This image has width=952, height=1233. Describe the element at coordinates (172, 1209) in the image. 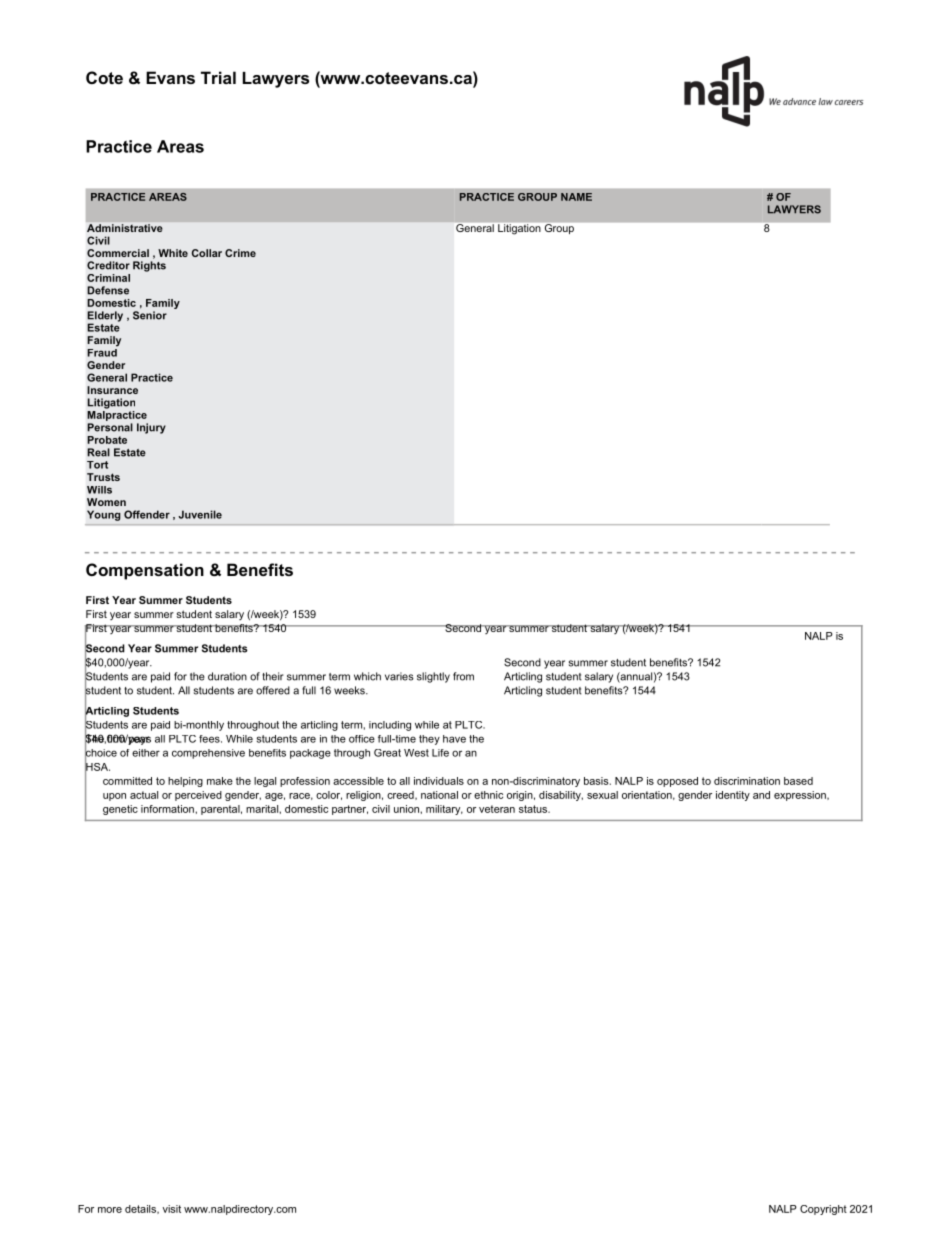

I see `visit` at that location.
